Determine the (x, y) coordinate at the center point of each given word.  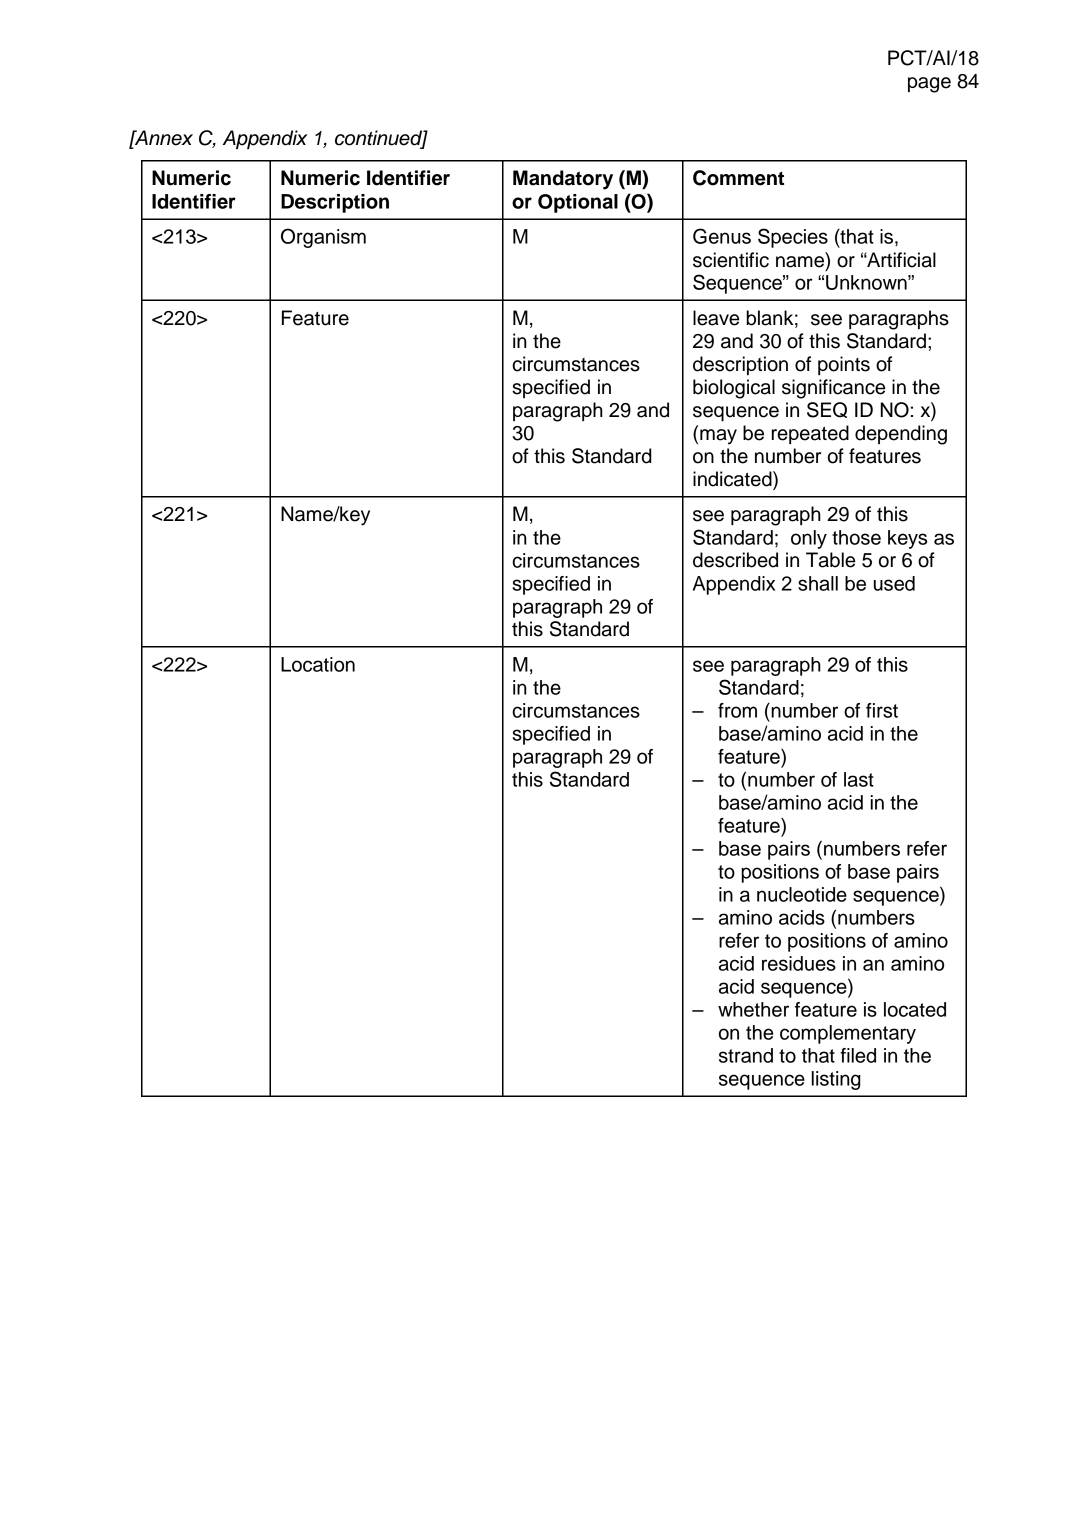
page (929, 85)
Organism (323, 238)
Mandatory (563, 180)
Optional (578, 203)
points (844, 365)
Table (830, 560)
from (737, 710)
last (859, 779)
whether (753, 1009)
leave (716, 318)
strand (746, 1055)
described (735, 560)
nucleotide (802, 894)
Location (318, 664)
